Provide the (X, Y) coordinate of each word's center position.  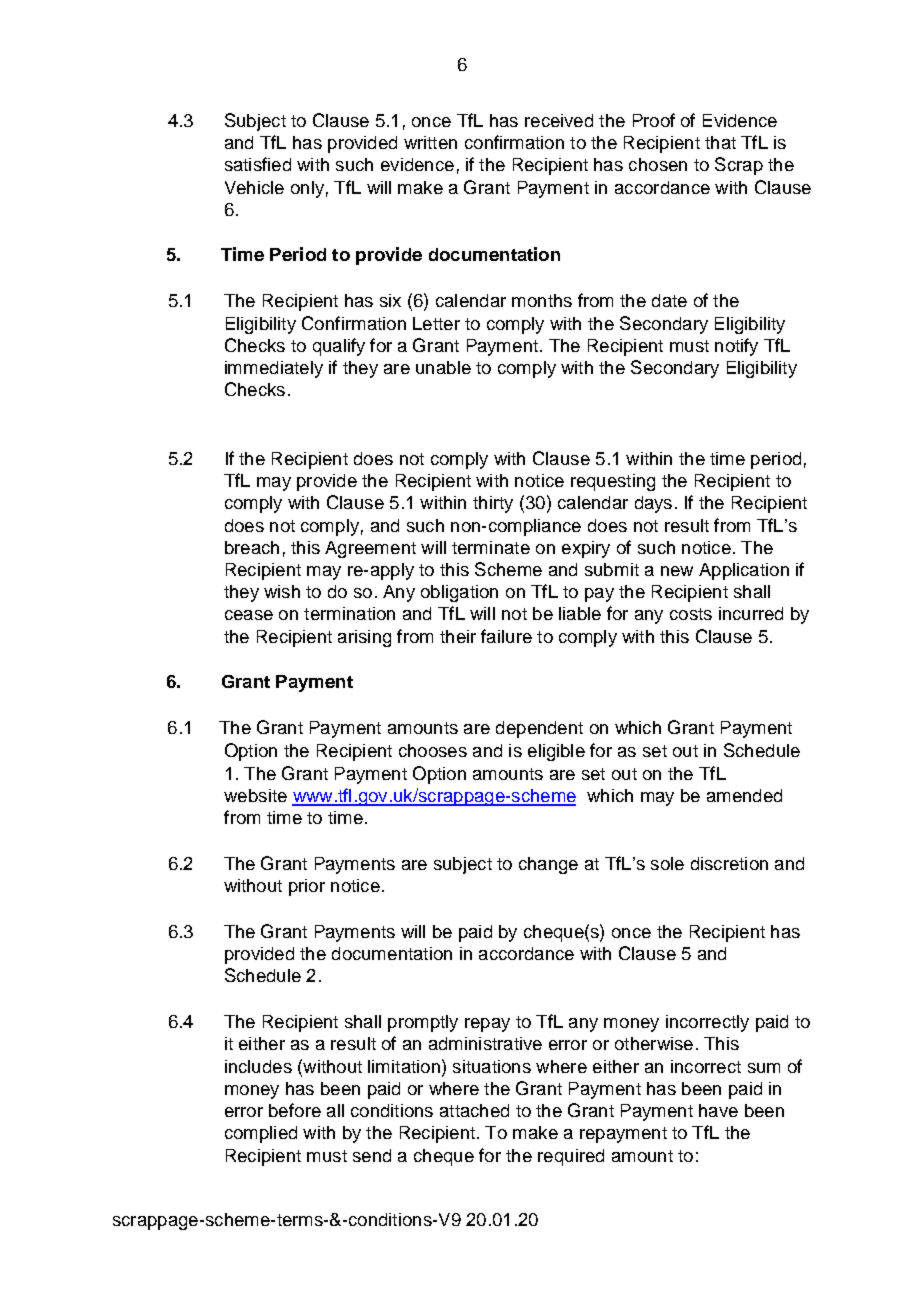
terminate (491, 547)
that (720, 142)
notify (736, 347)
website (255, 795)
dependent (539, 729)
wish (282, 591)
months (542, 300)
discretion (729, 863)
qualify (339, 347)
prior (307, 887)
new (677, 571)
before (295, 1110)
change (548, 865)
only (307, 189)
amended (744, 795)
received (559, 120)
